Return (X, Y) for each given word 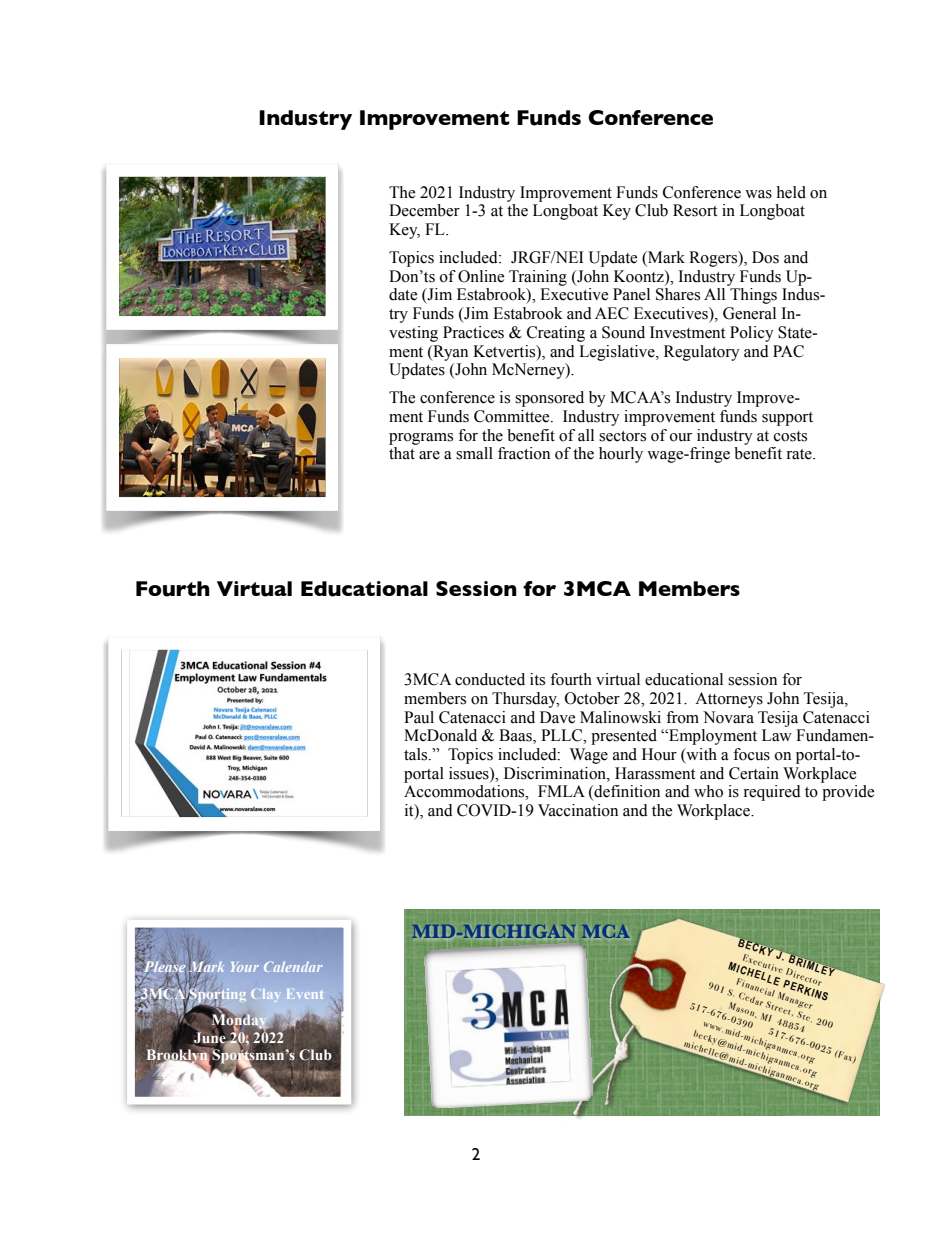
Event (305, 994)
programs (421, 439)
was (758, 194)
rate (800, 454)
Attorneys (729, 700)
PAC (788, 351)
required (772, 793)
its (537, 679)
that (402, 453)
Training (538, 278)
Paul (419, 717)
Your (245, 967)
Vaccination (578, 810)
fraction (524, 453)
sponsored (549, 399)
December (424, 210)
